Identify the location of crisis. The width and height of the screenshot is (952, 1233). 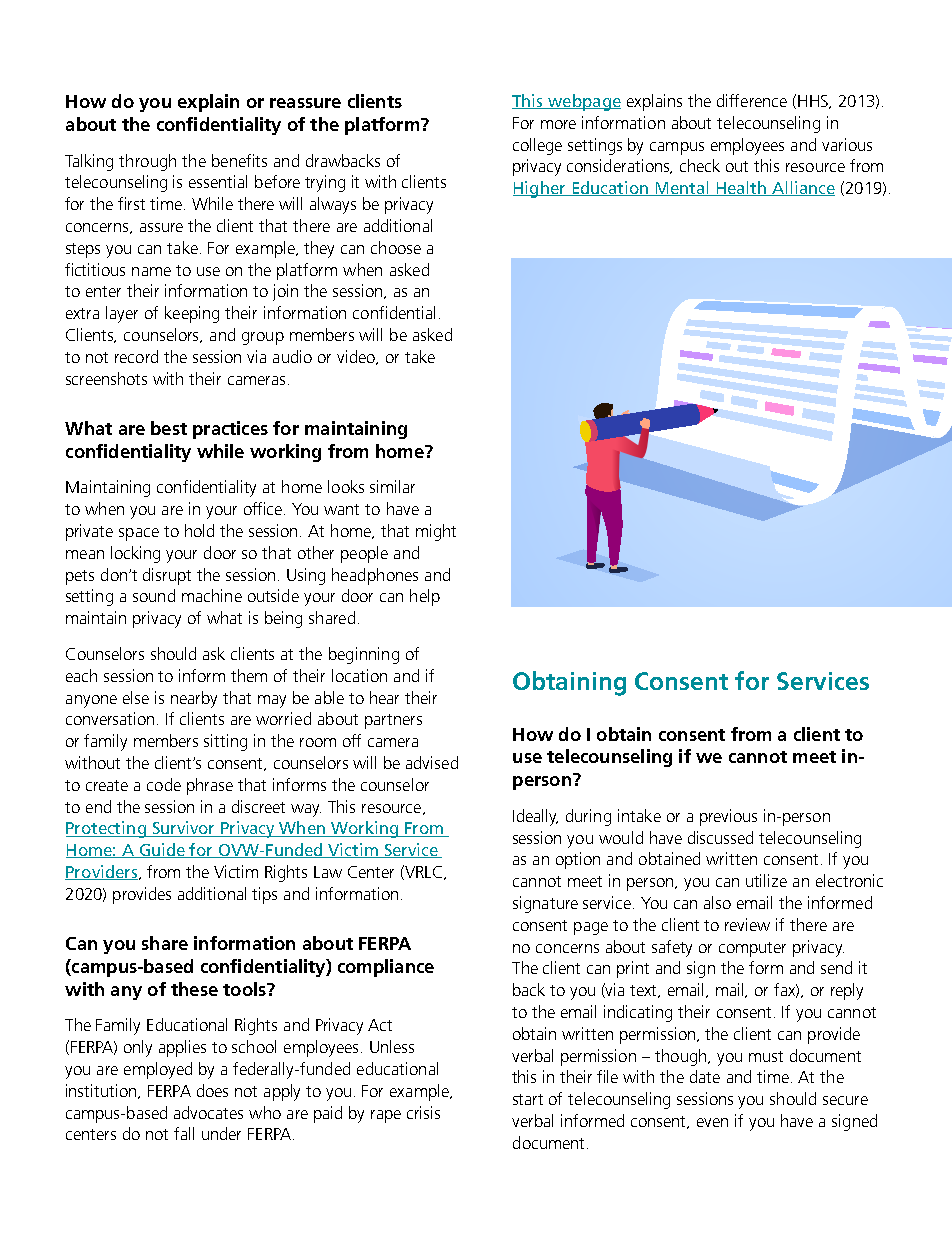
(423, 1112).
